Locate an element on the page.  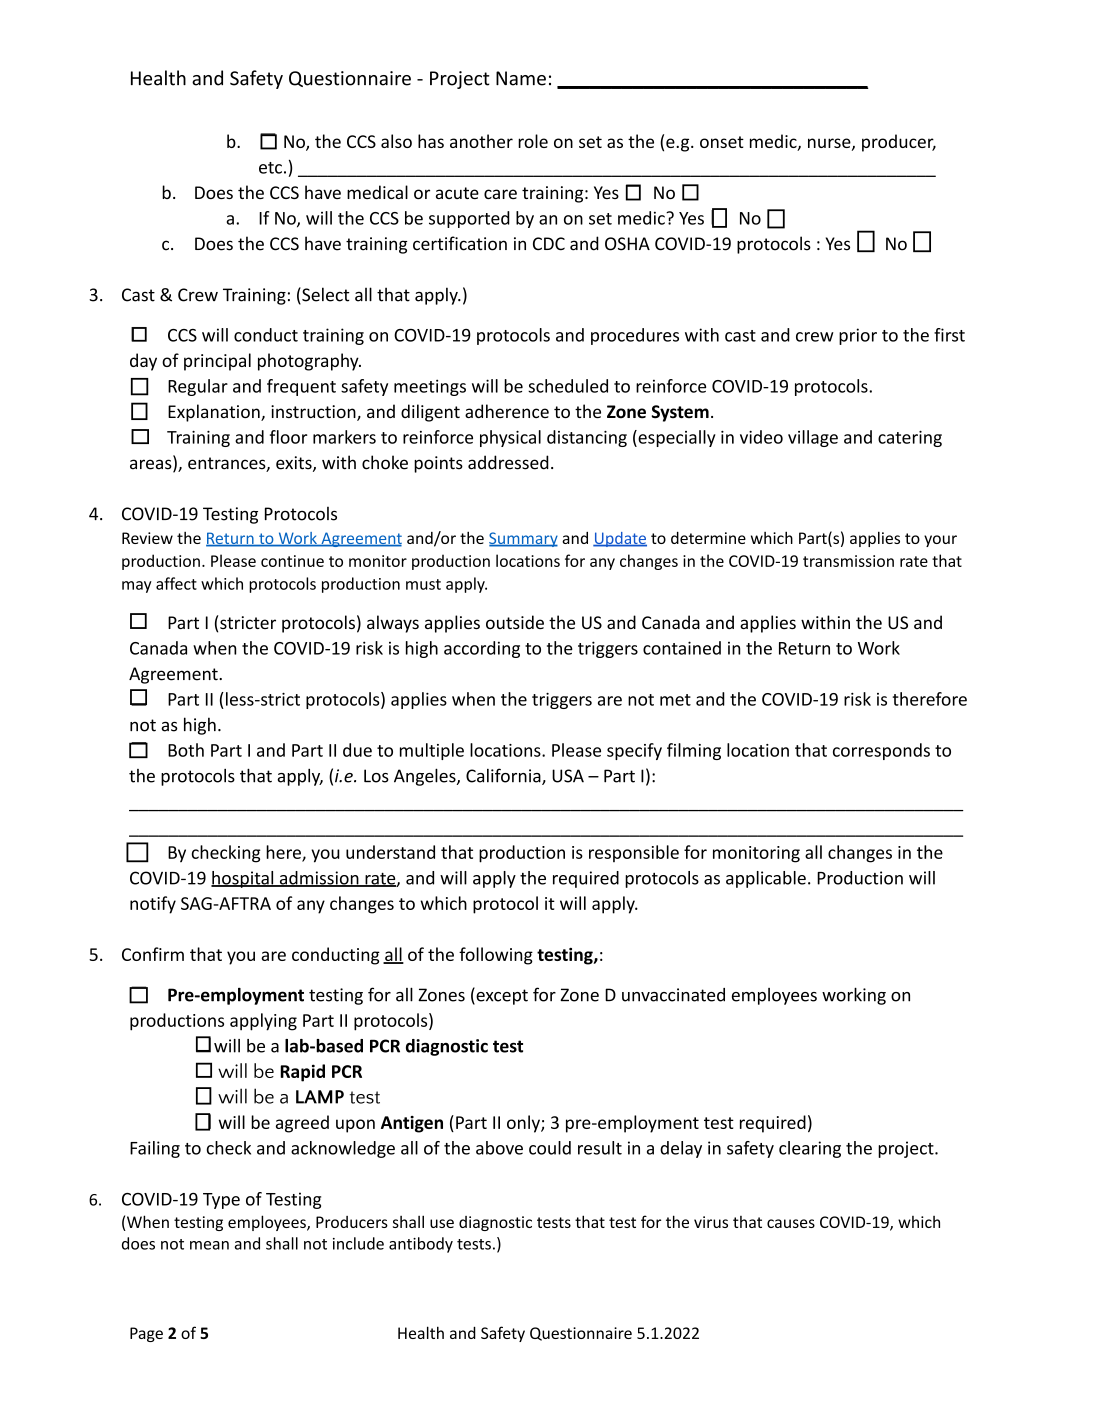
role is located at coordinates (533, 141).
